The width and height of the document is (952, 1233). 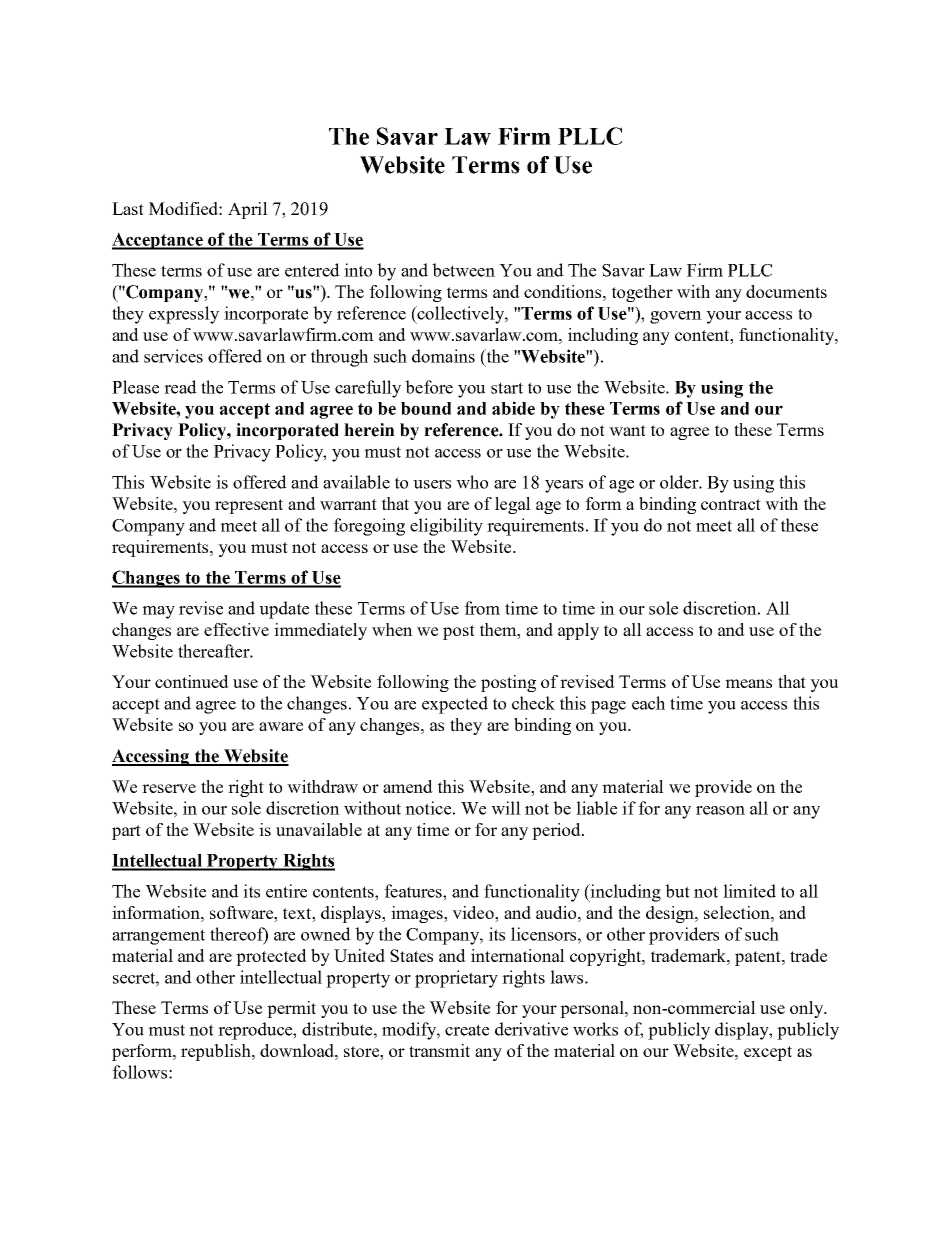 I want to click on documents, so click(x=786, y=291).
